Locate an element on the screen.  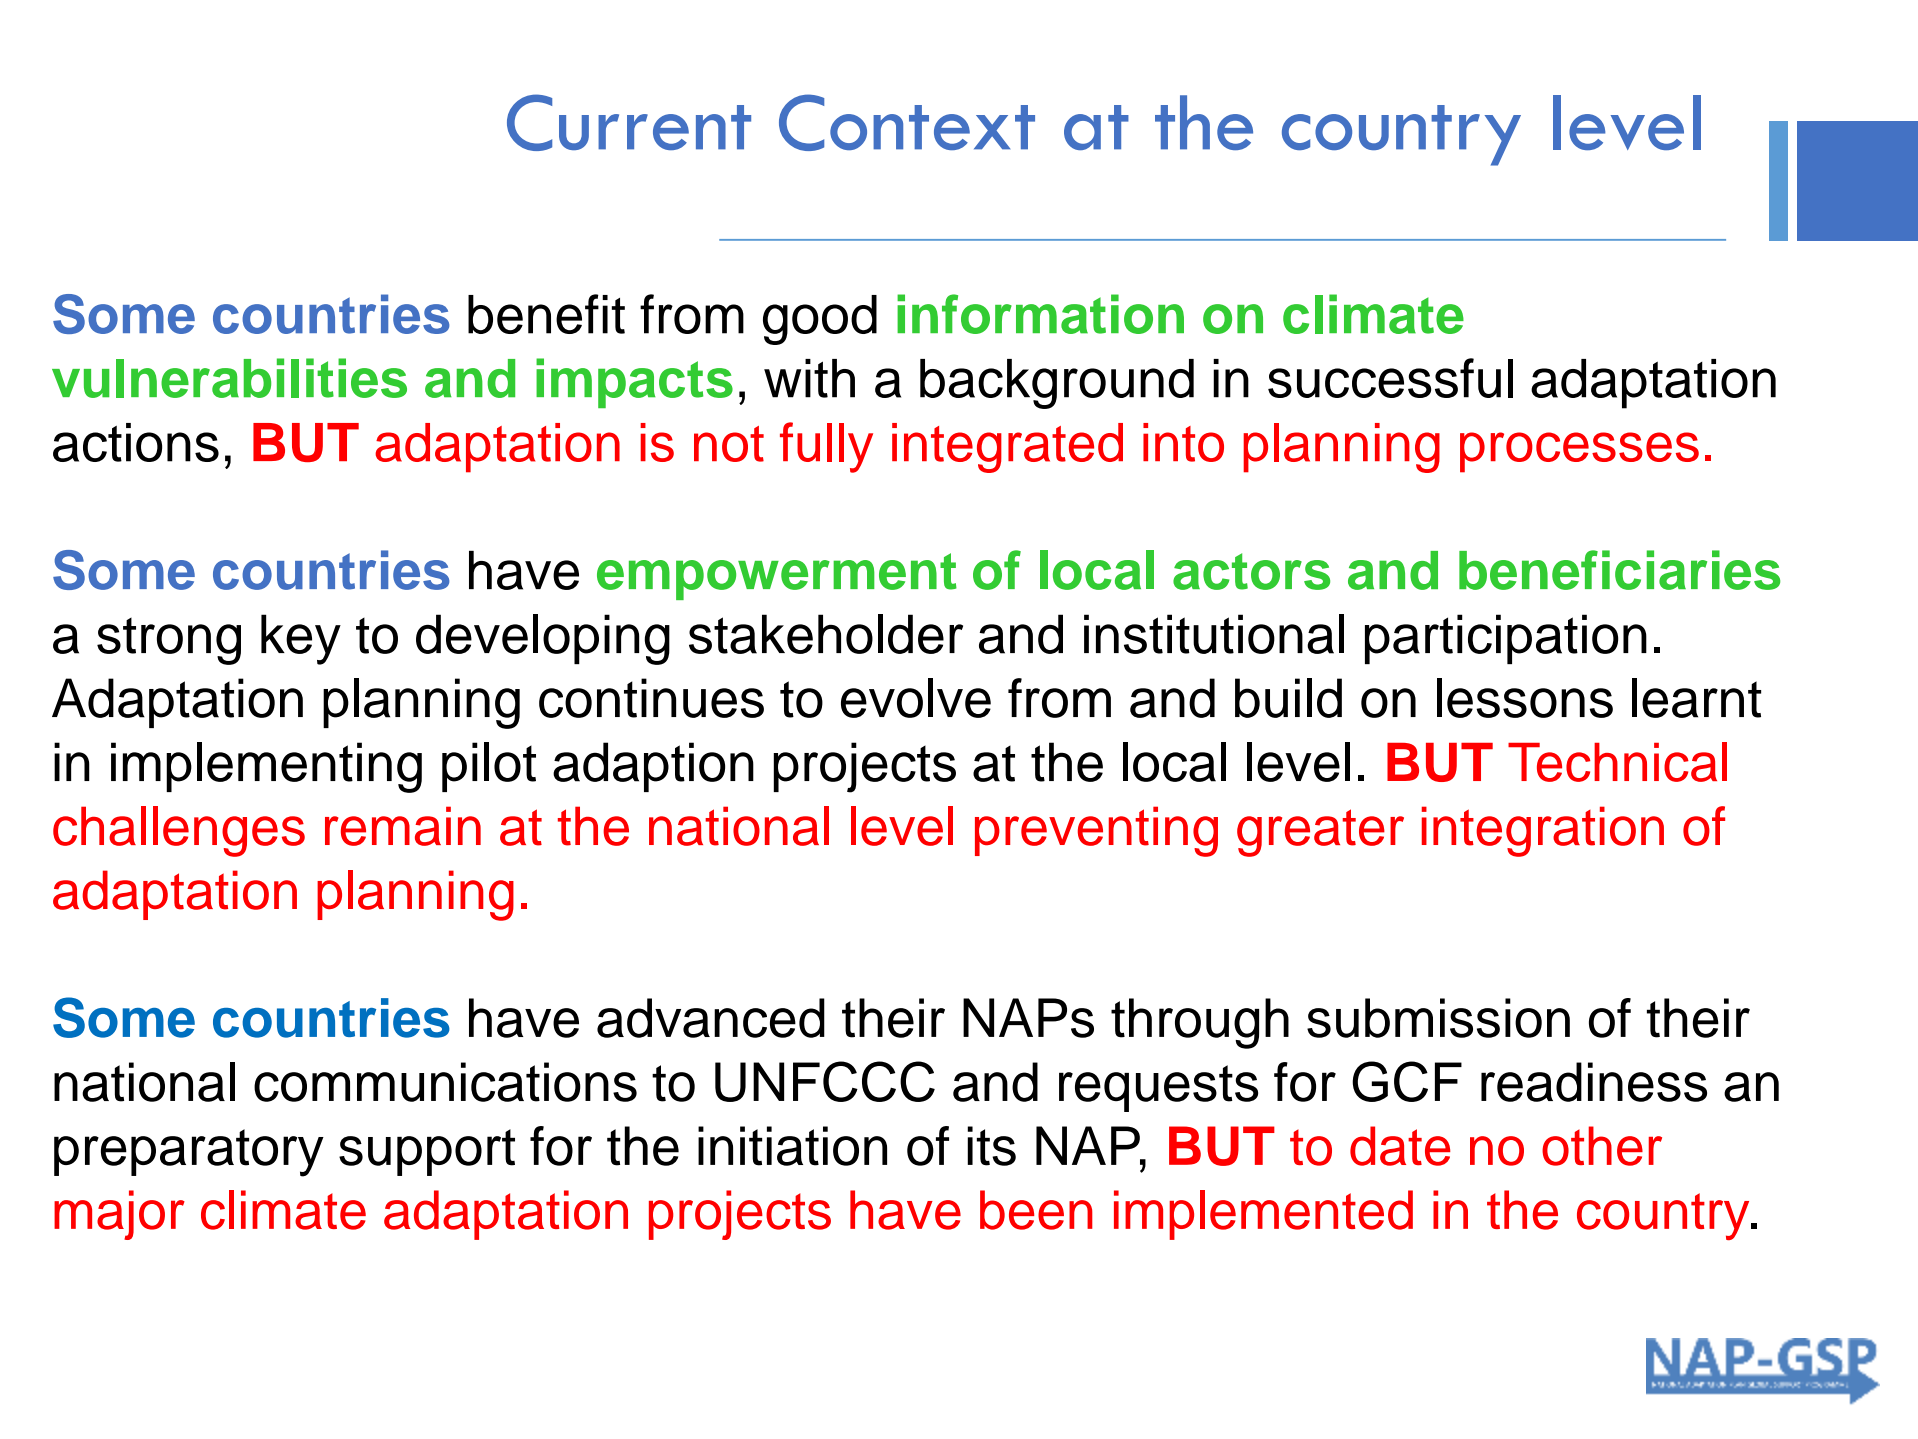
evolve is located at coordinates (916, 698).
